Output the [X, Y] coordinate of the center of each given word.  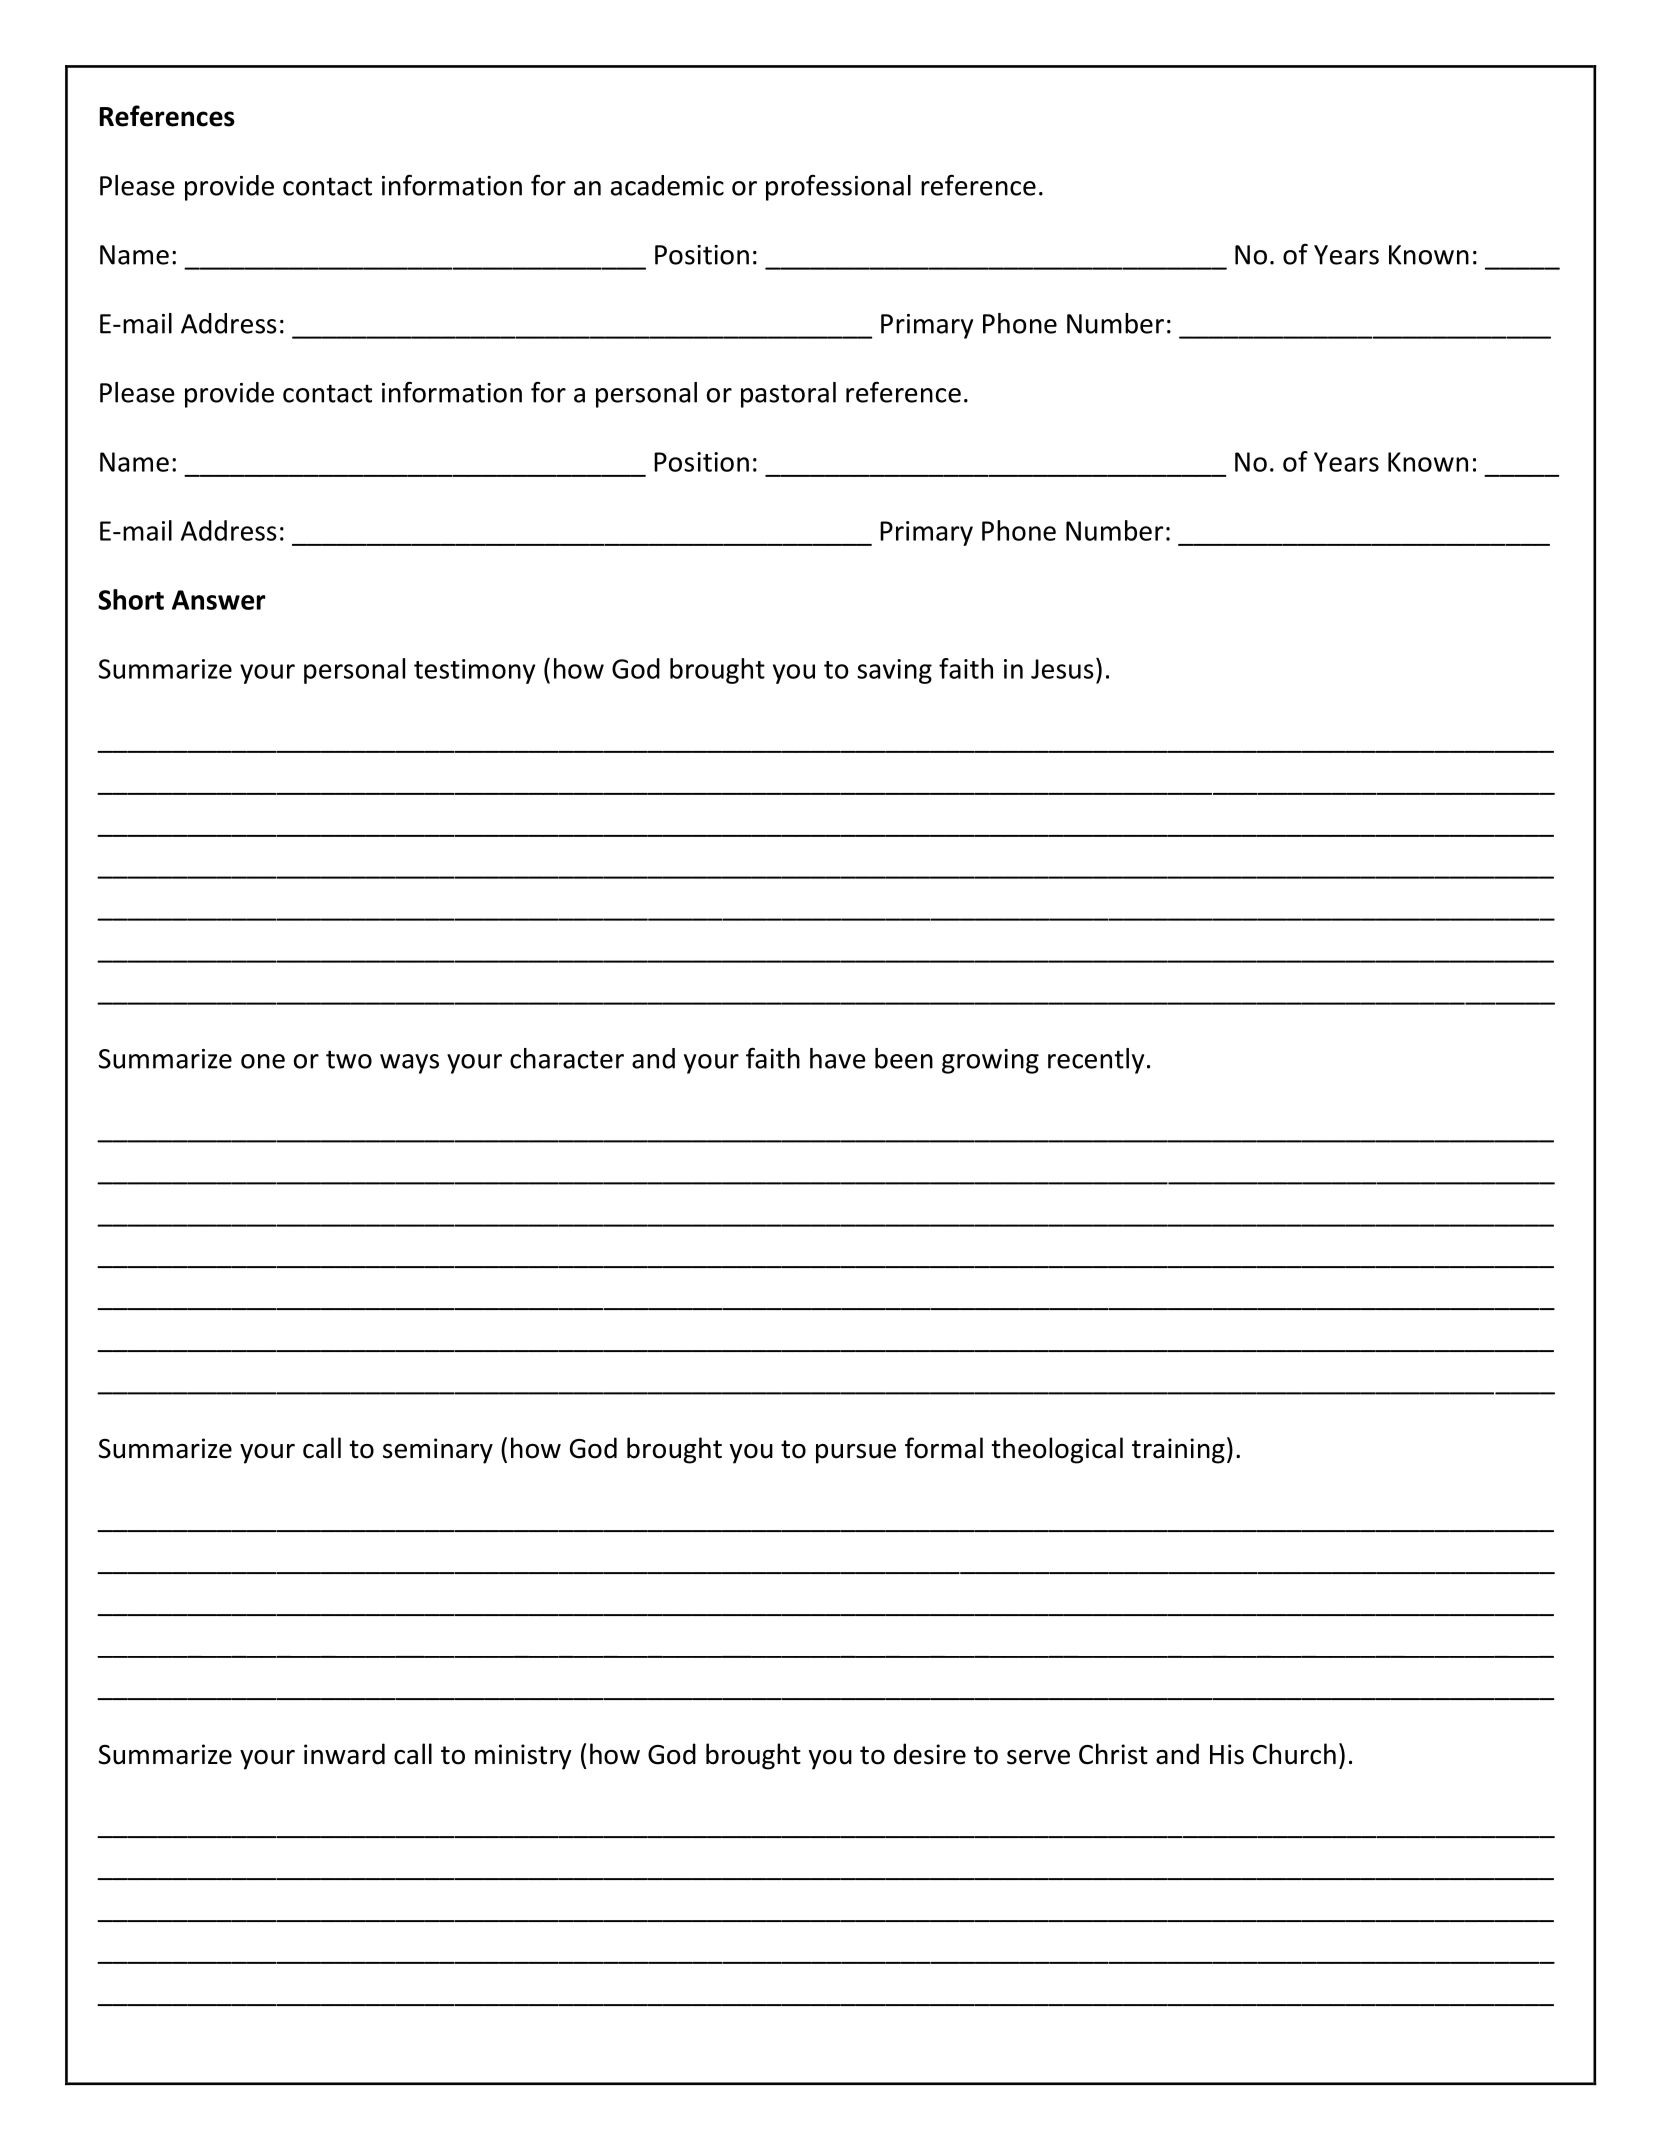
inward [344, 1754]
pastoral [788, 395]
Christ [1113, 1754]
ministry [523, 1757]
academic [667, 185]
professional [838, 187]
